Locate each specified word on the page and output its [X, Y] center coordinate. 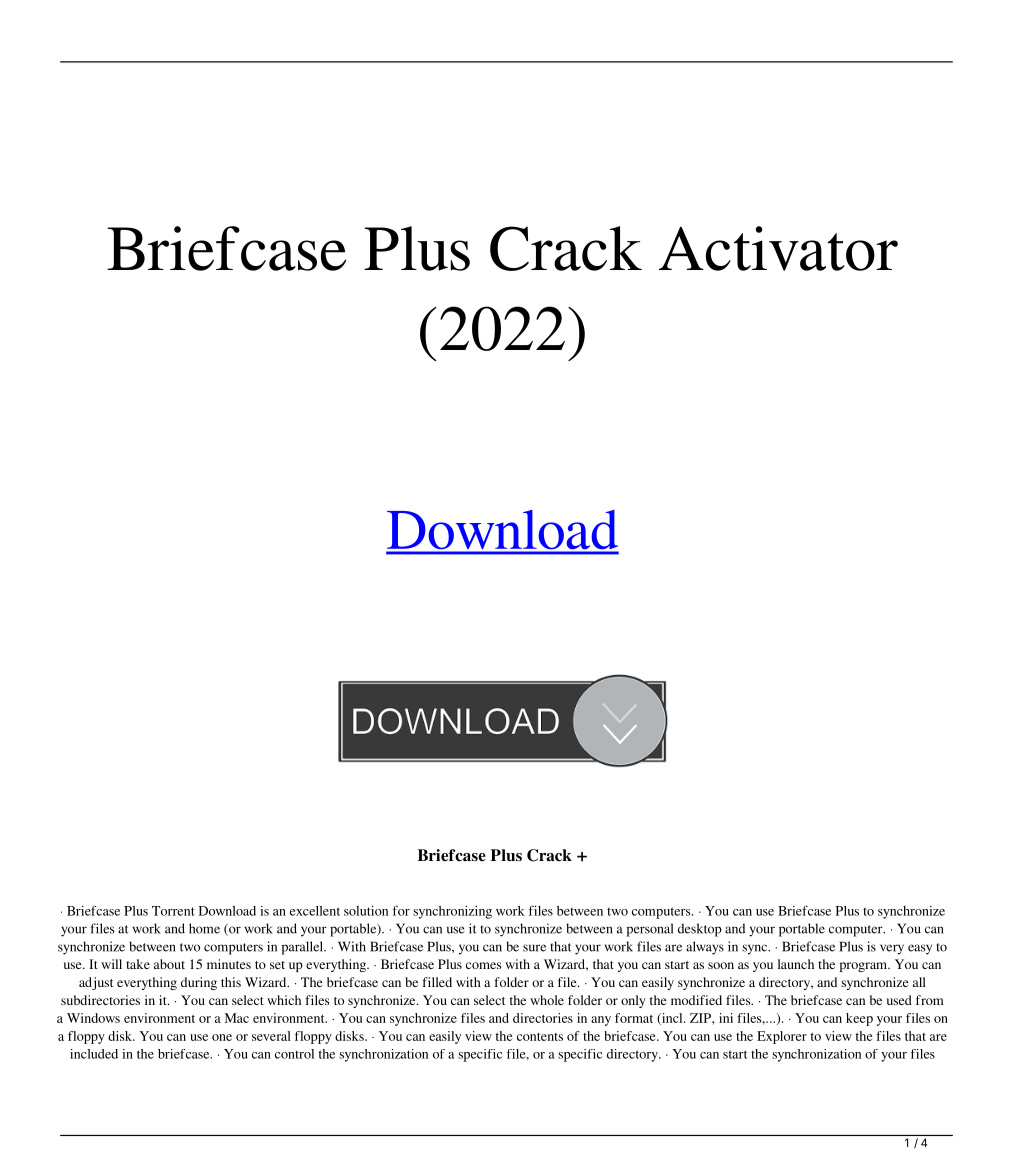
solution [366, 911]
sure [534, 948]
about [169, 964]
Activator [778, 248]
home [204, 928]
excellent [315, 911]
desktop [700, 930]
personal [650, 930]
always [705, 948]
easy [920, 949]
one [222, 1037]
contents [540, 1037]
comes [484, 965]
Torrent [173, 911]
